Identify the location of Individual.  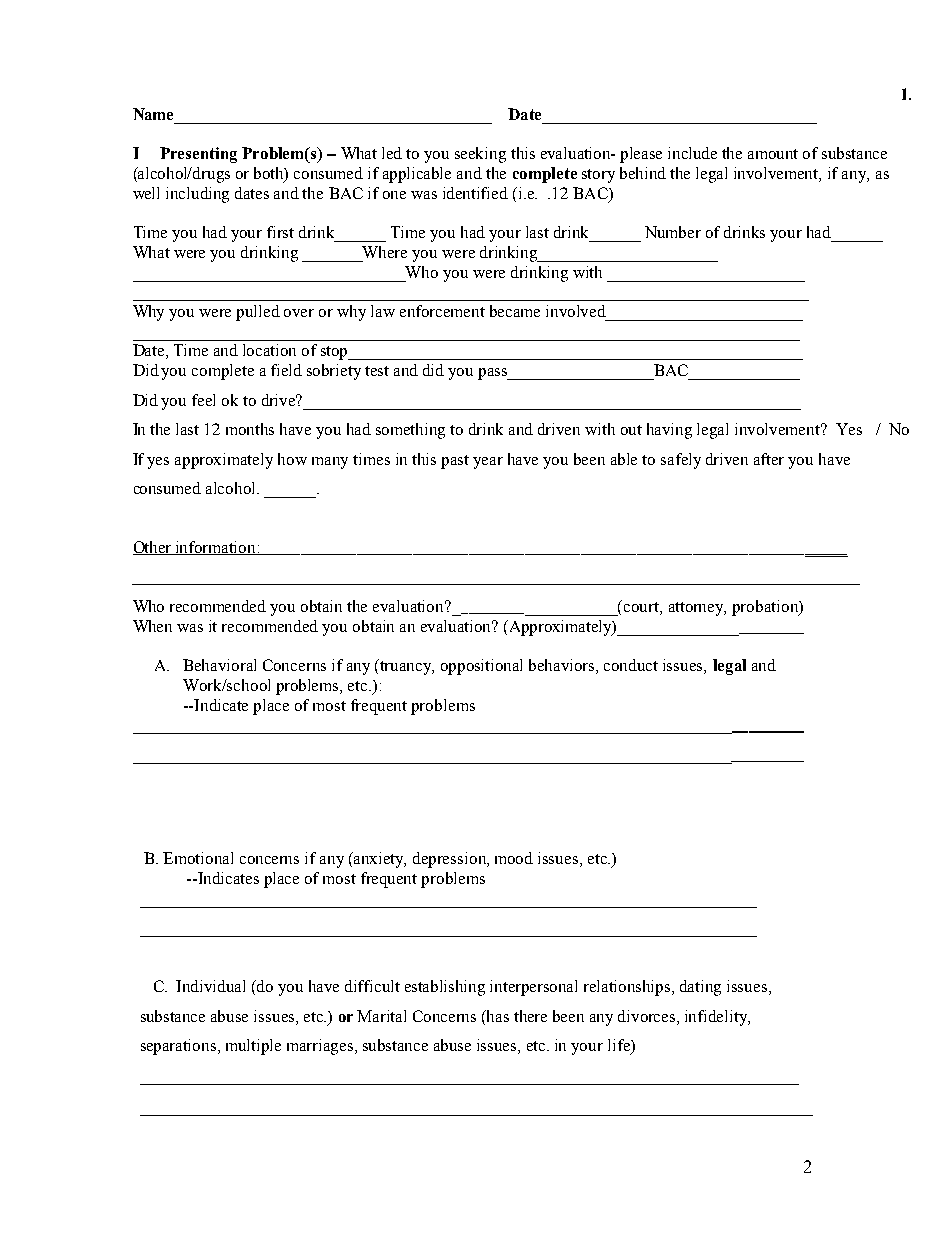
(210, 986).
